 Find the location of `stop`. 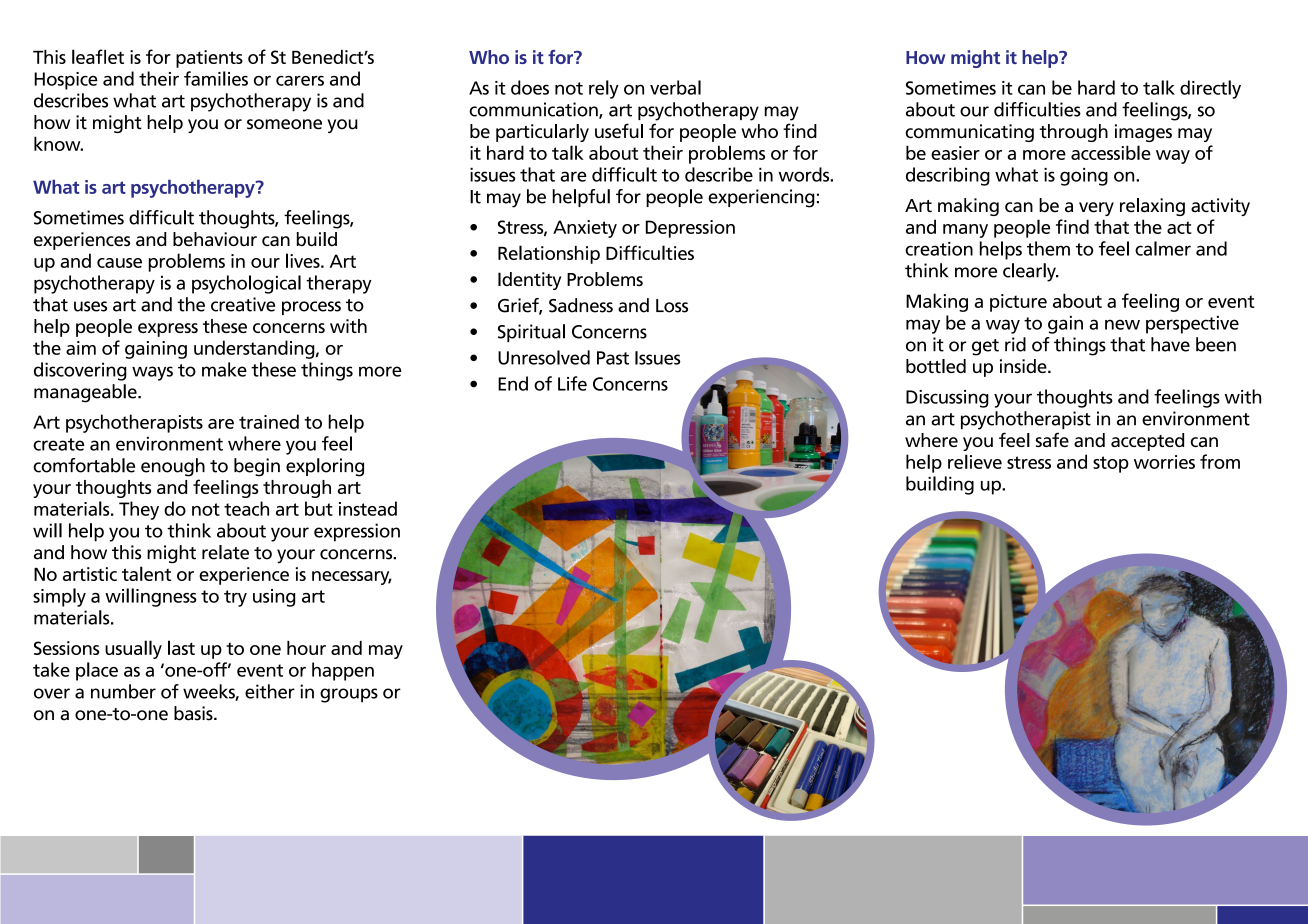

stop is located at coordinates (1111, 464).
